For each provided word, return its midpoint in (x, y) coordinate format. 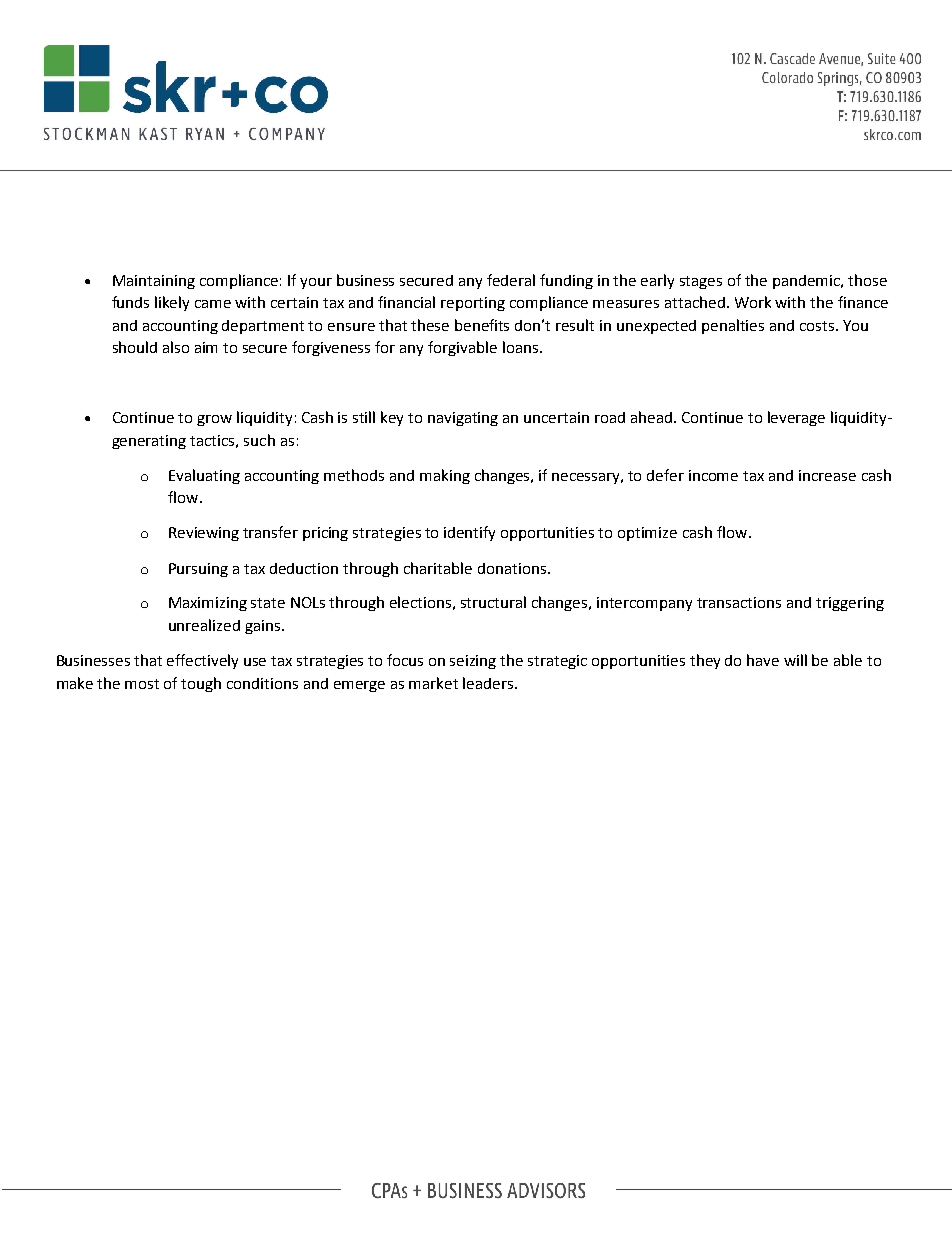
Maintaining (154, 282)
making (445, 476)
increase (827, 475)
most (142, 684)
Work (753, 302)
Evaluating (204, 476)
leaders (489, 683)
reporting (473, 304)
